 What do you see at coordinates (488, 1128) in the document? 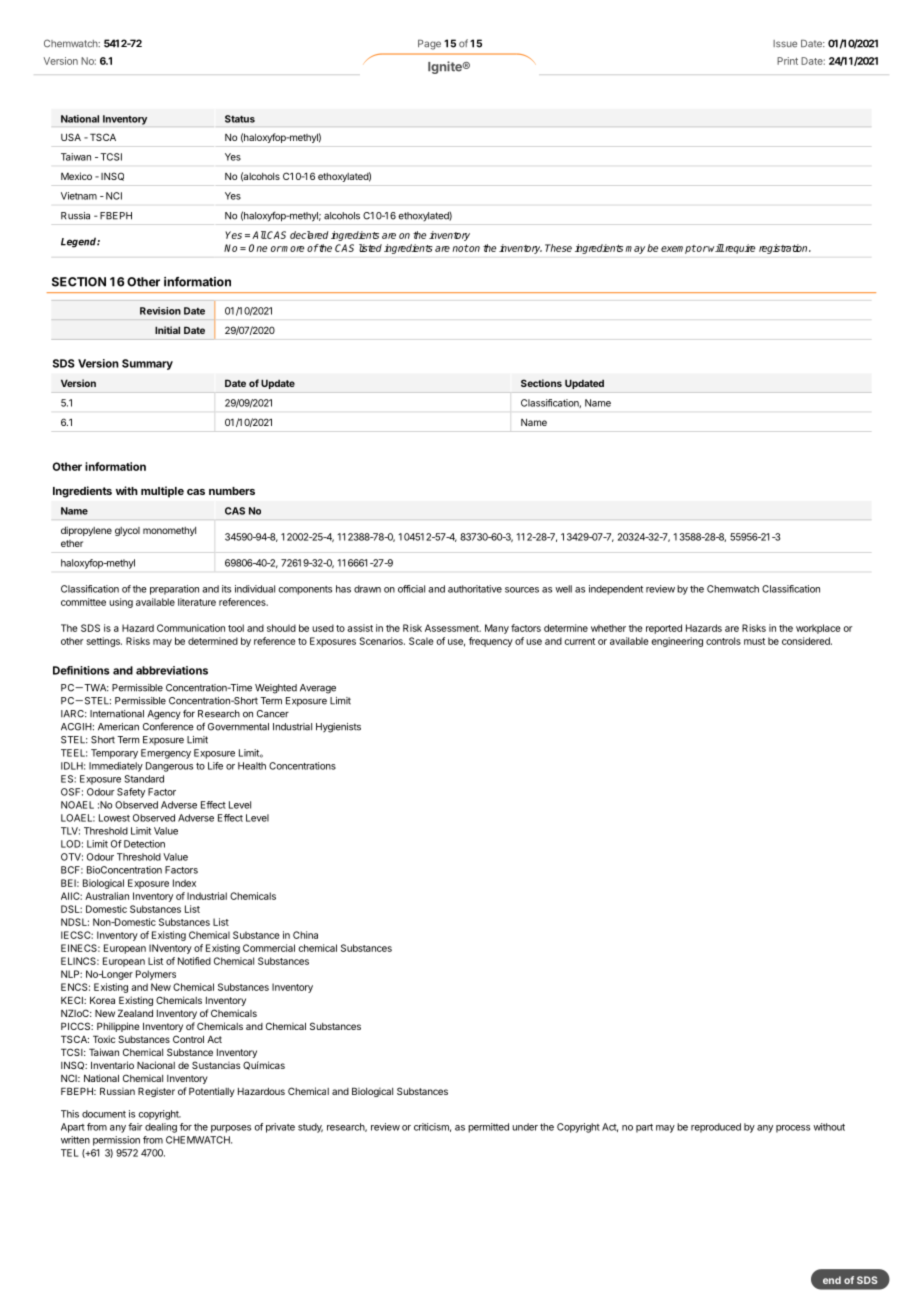
I see `permitted` at bounding box center [488, 1128].
